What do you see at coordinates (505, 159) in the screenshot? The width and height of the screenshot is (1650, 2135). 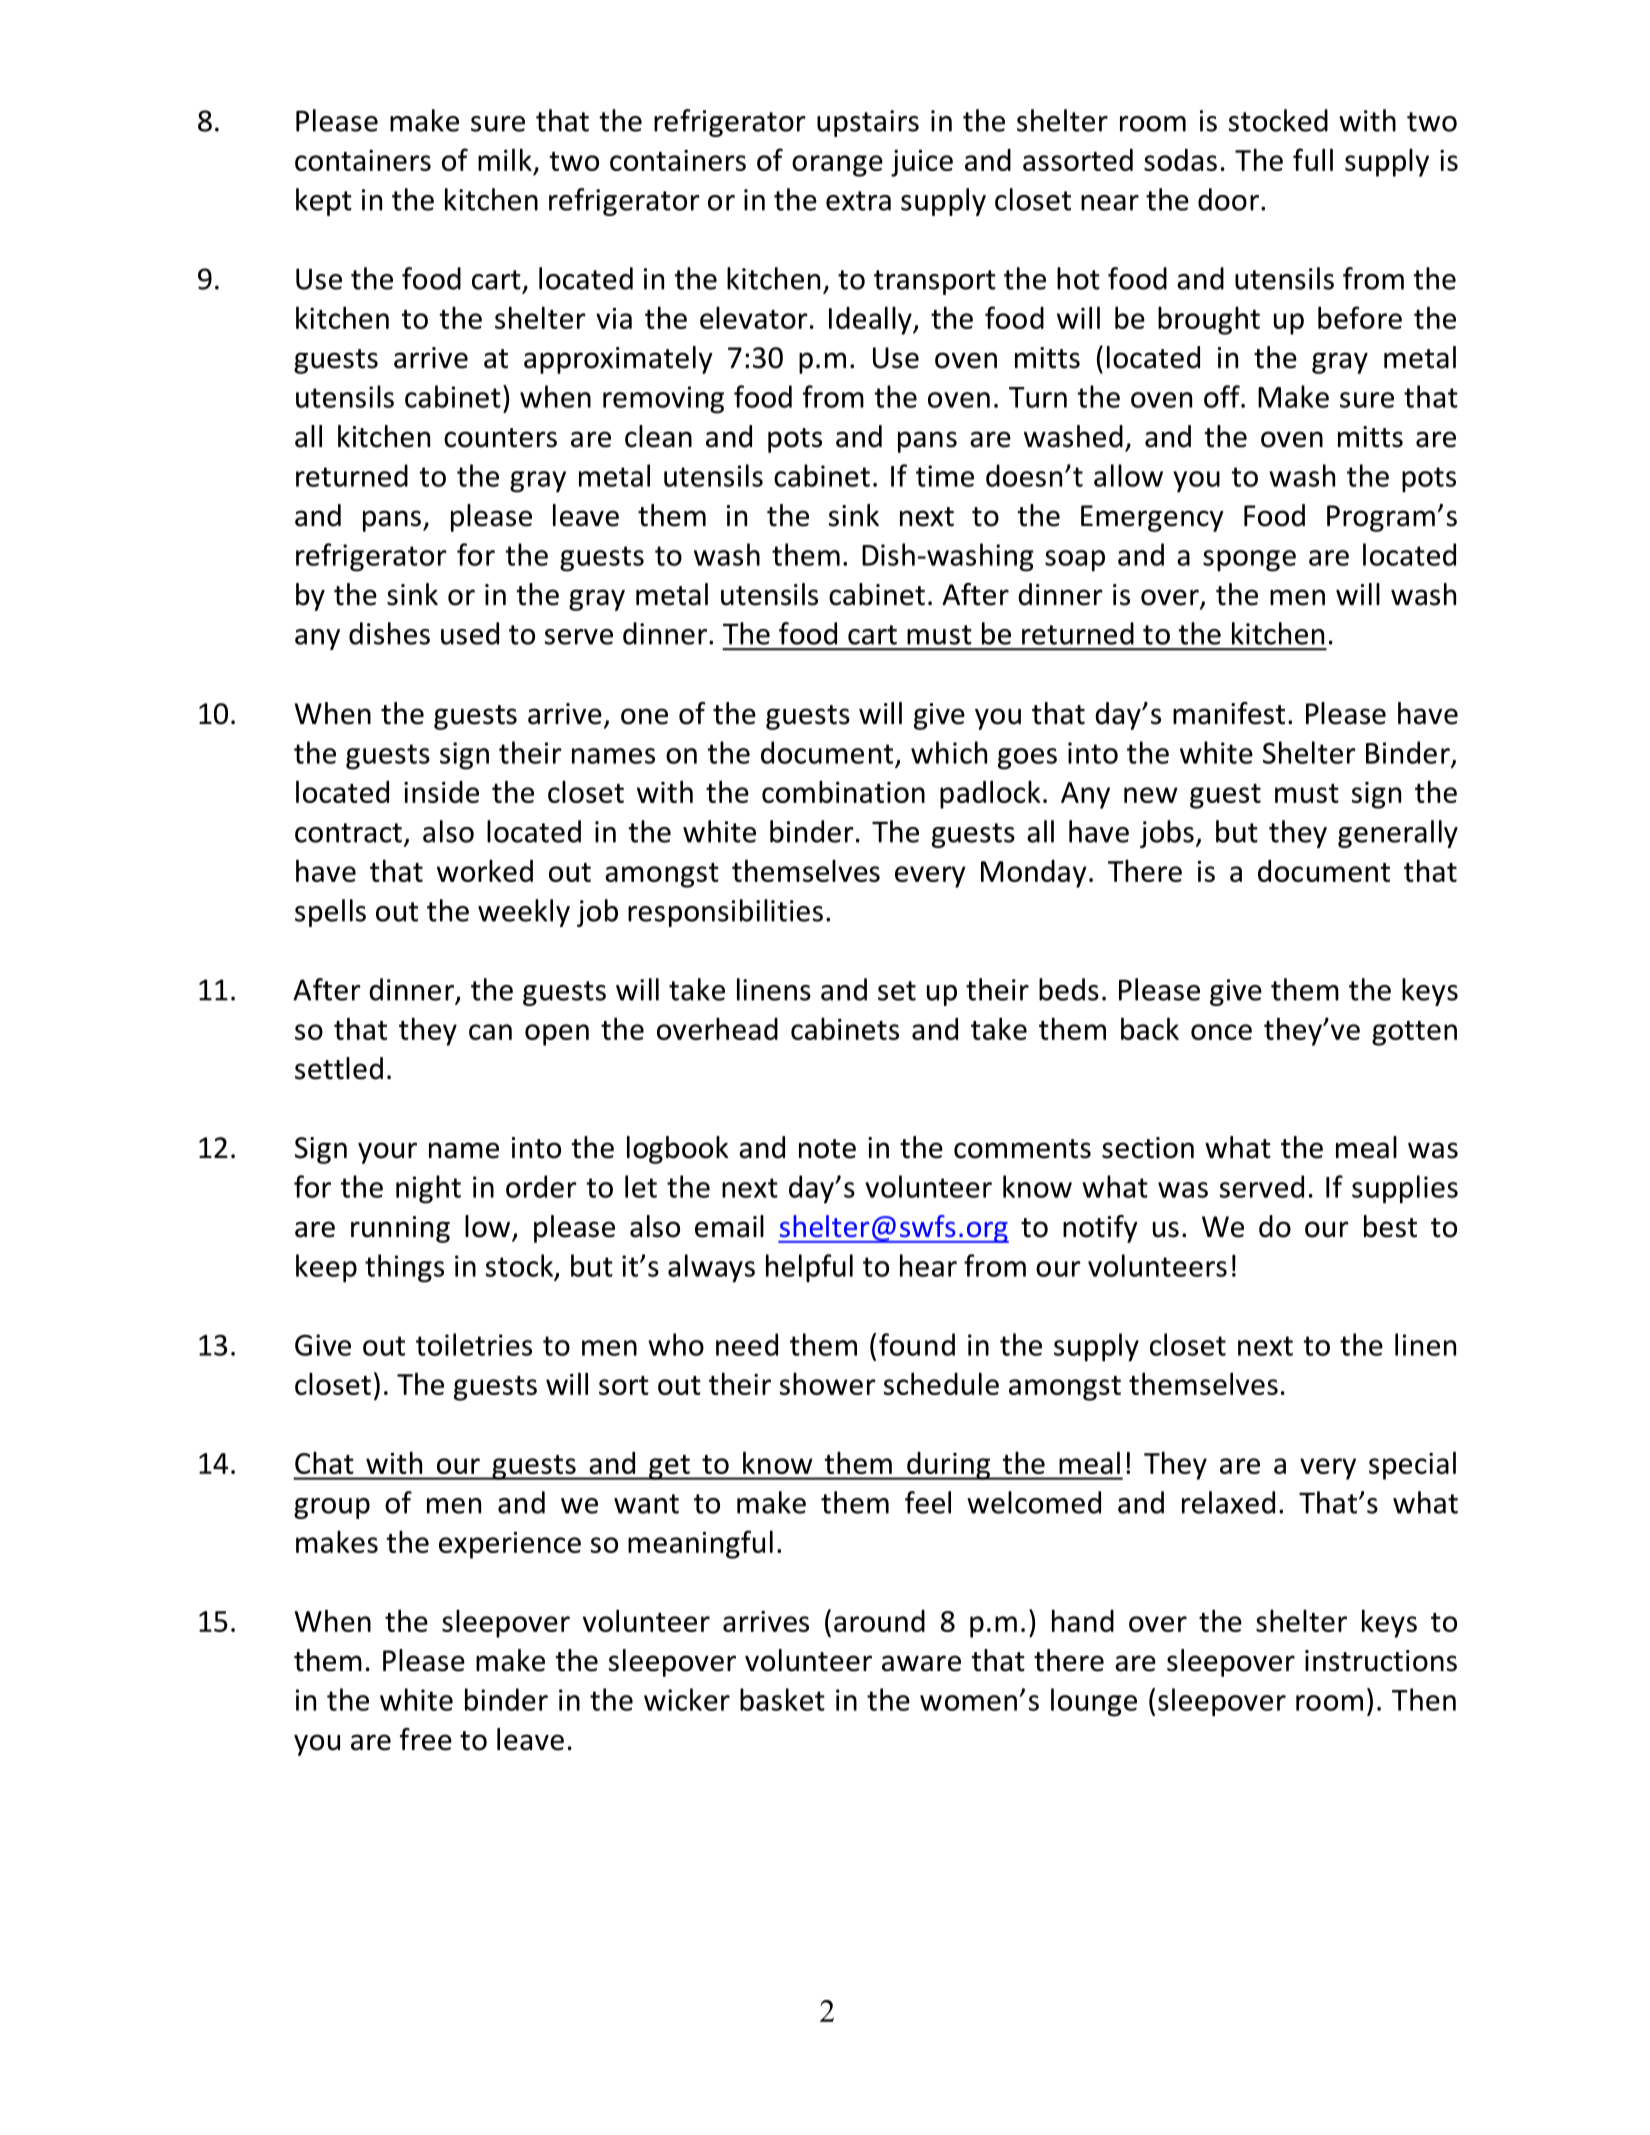 I see `milk` at bounding box center [505, 159].
